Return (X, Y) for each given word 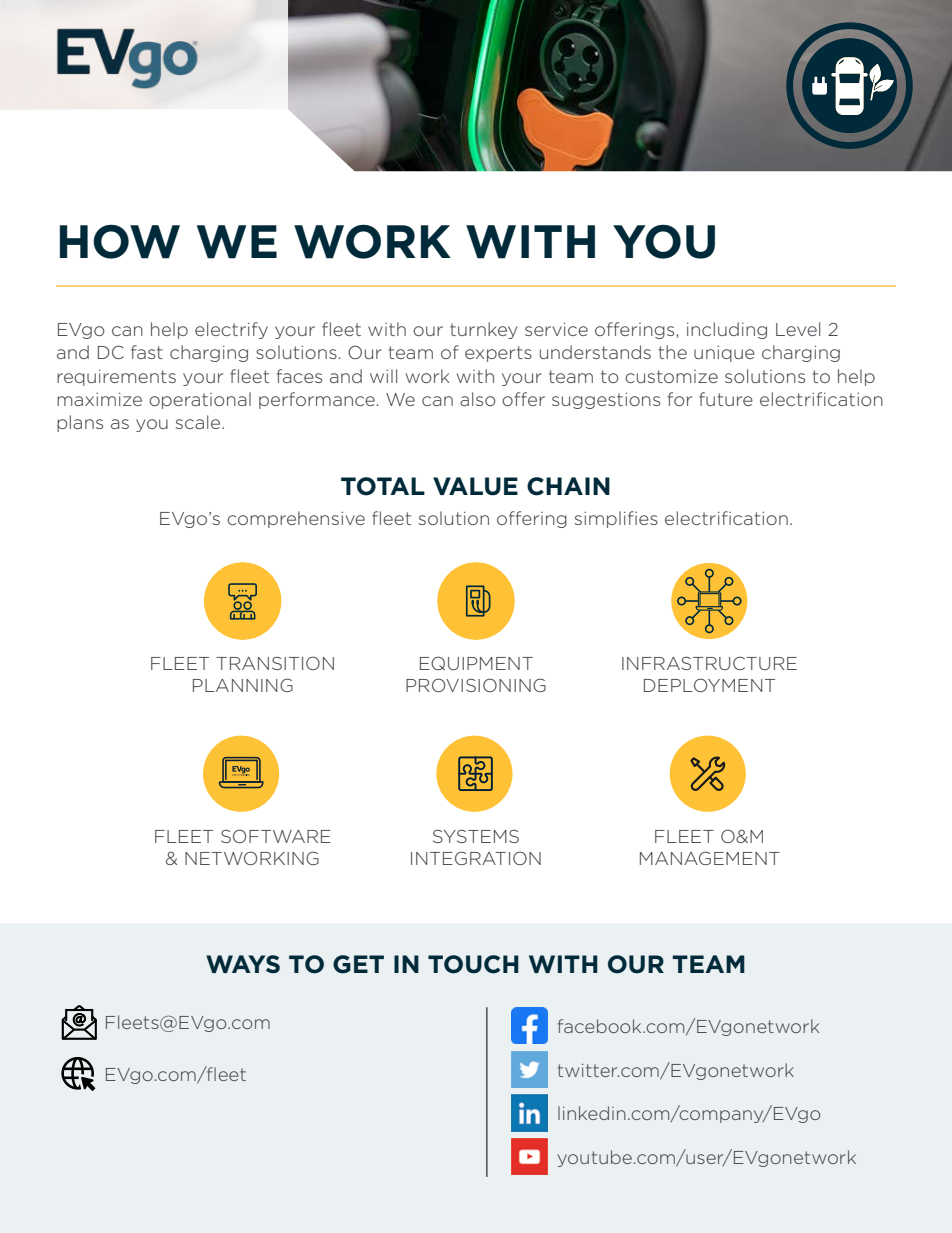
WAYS (243, 964)
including (727, 330)
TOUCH (473, 964)
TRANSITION (275, 663)
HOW (120, 241)
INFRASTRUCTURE (709, 663)
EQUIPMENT (476, 663)
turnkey (483, 330)
